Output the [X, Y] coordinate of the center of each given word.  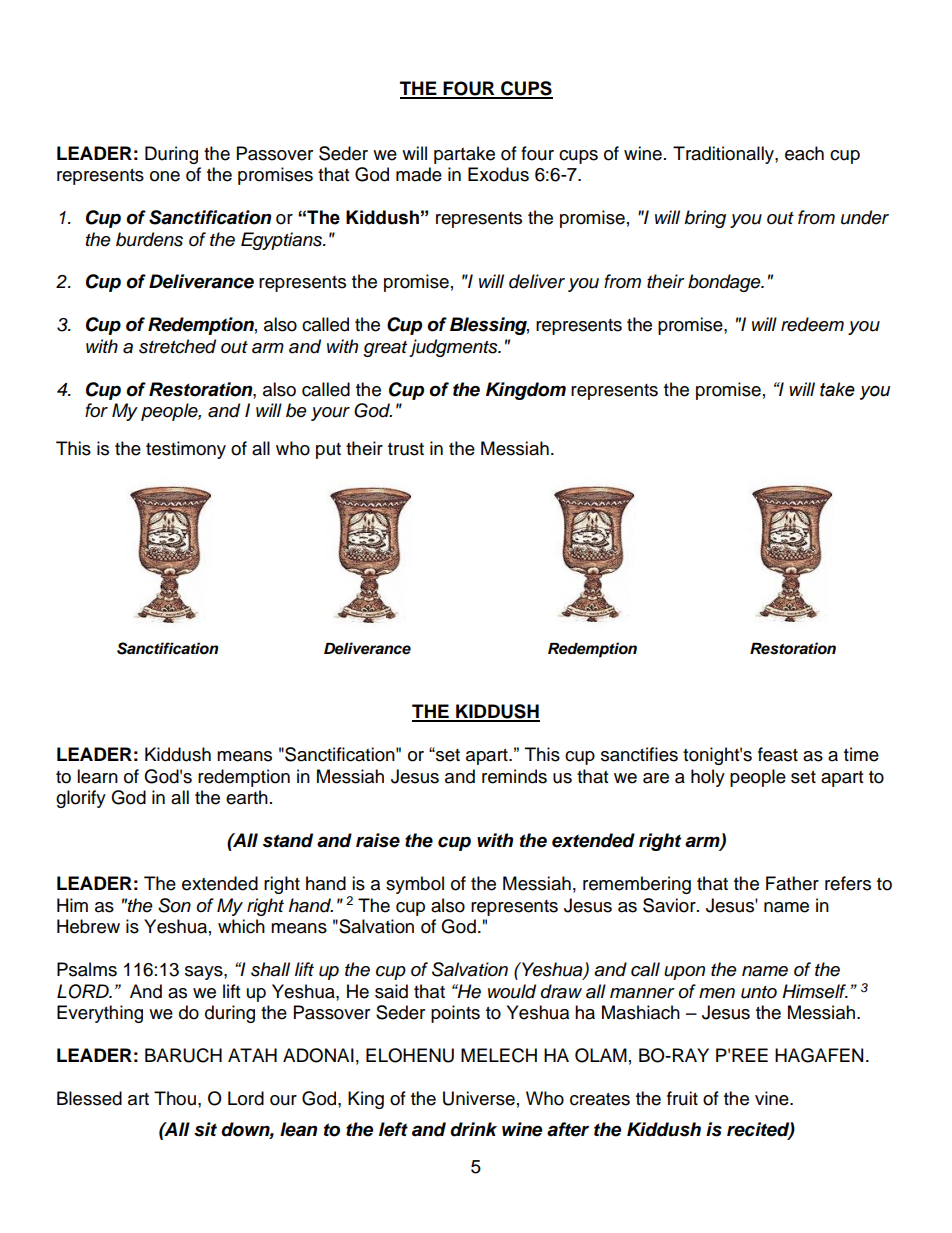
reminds [514, 776]
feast [778, 754]
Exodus [498, 174]
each [804, 153]
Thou [175, 1098]
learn [97, 776]
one [165, 176]
